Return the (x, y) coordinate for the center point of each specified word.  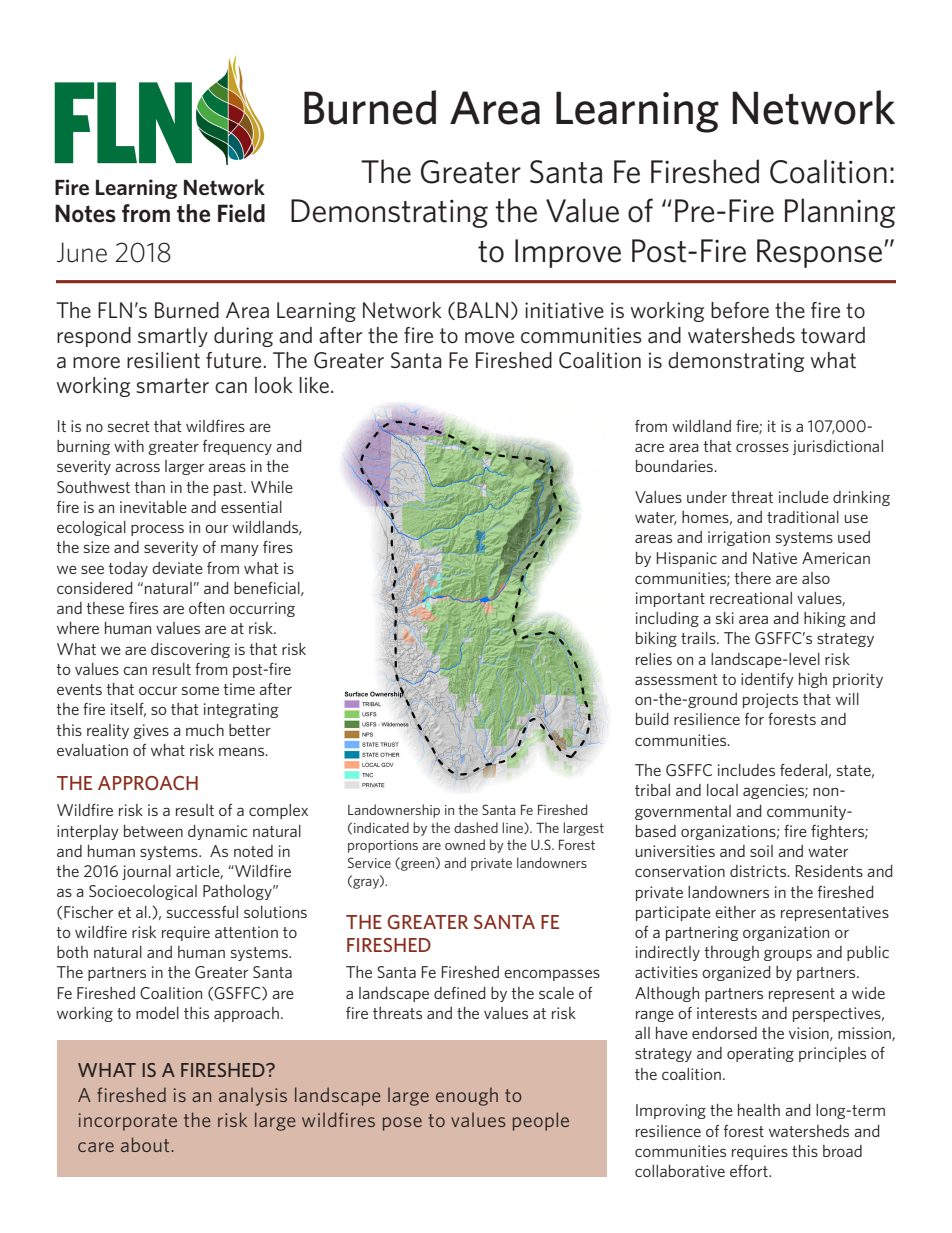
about (146, 1144)
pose (402, 1124)
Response (819, 253)
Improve (568, 253)
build (652, 719)
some (200, 690)
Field (241, 213)
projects (770, 700)
